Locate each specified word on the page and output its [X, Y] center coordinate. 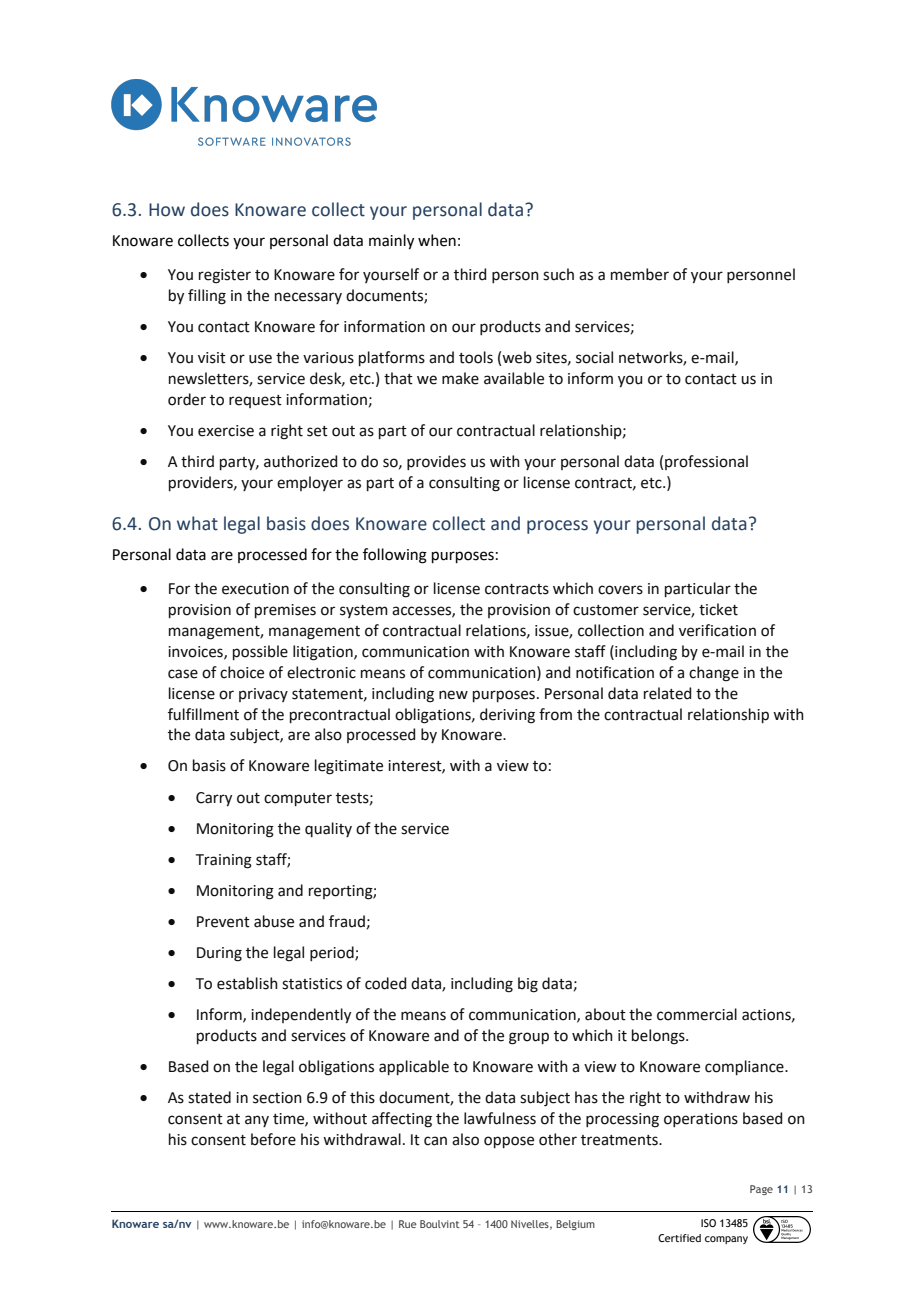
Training [224, 861]
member [640, 274]
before [273, 1139]
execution [255, 589]
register [225, 276]
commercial [697, 1014]
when [437, 240]
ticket [718, 609]
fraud [347, 921]
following [395, 556]
